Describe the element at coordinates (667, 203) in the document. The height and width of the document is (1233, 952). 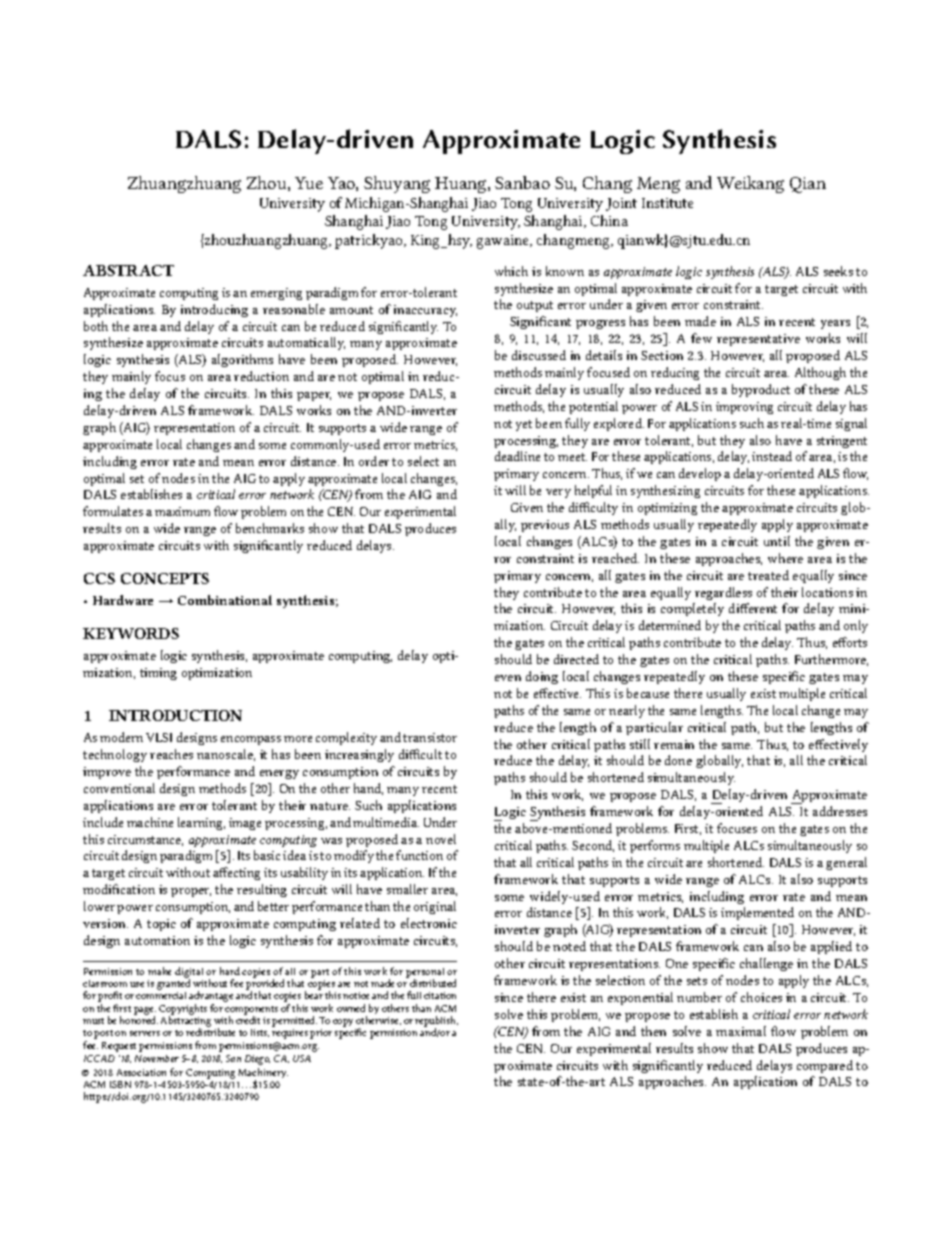
I see `Institute` at that location.
